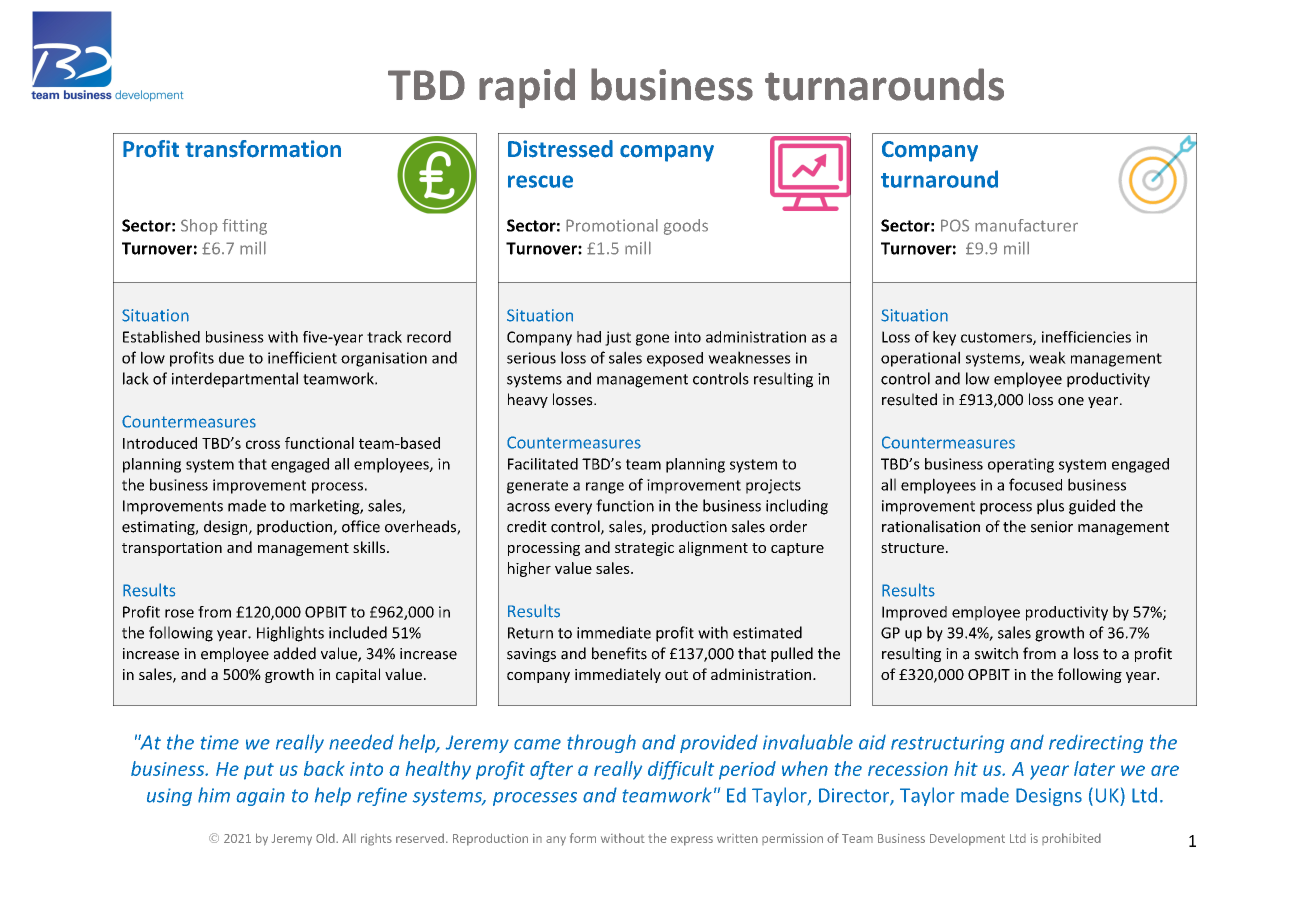 This screenshot has width=1308, height=924. I want to click on strategic, so click(644, 549).
